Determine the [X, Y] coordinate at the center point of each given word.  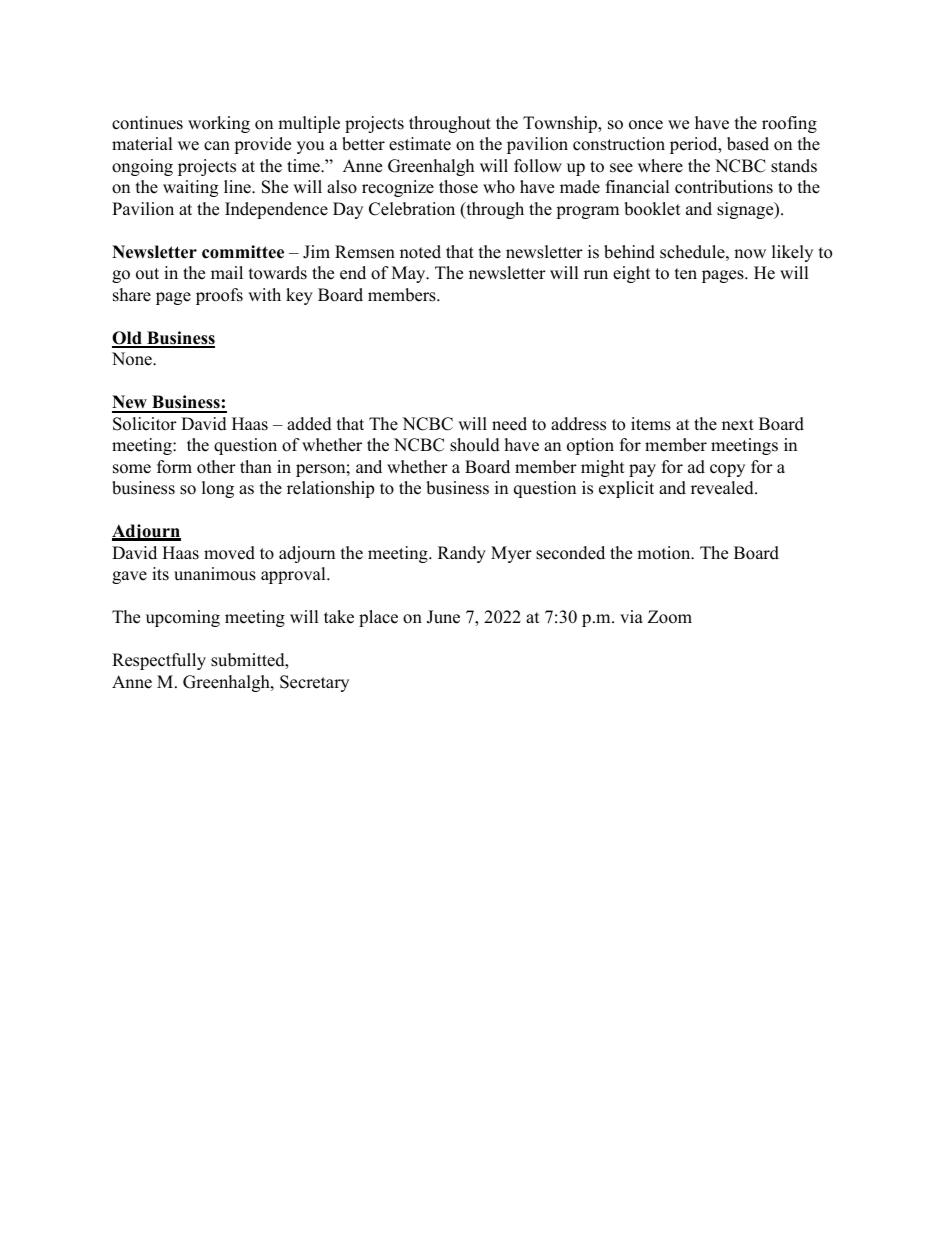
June [443, 617]
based [748, 144]
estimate [420, 144]
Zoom [670, 617]
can [217, 146]
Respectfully [159, 661]
